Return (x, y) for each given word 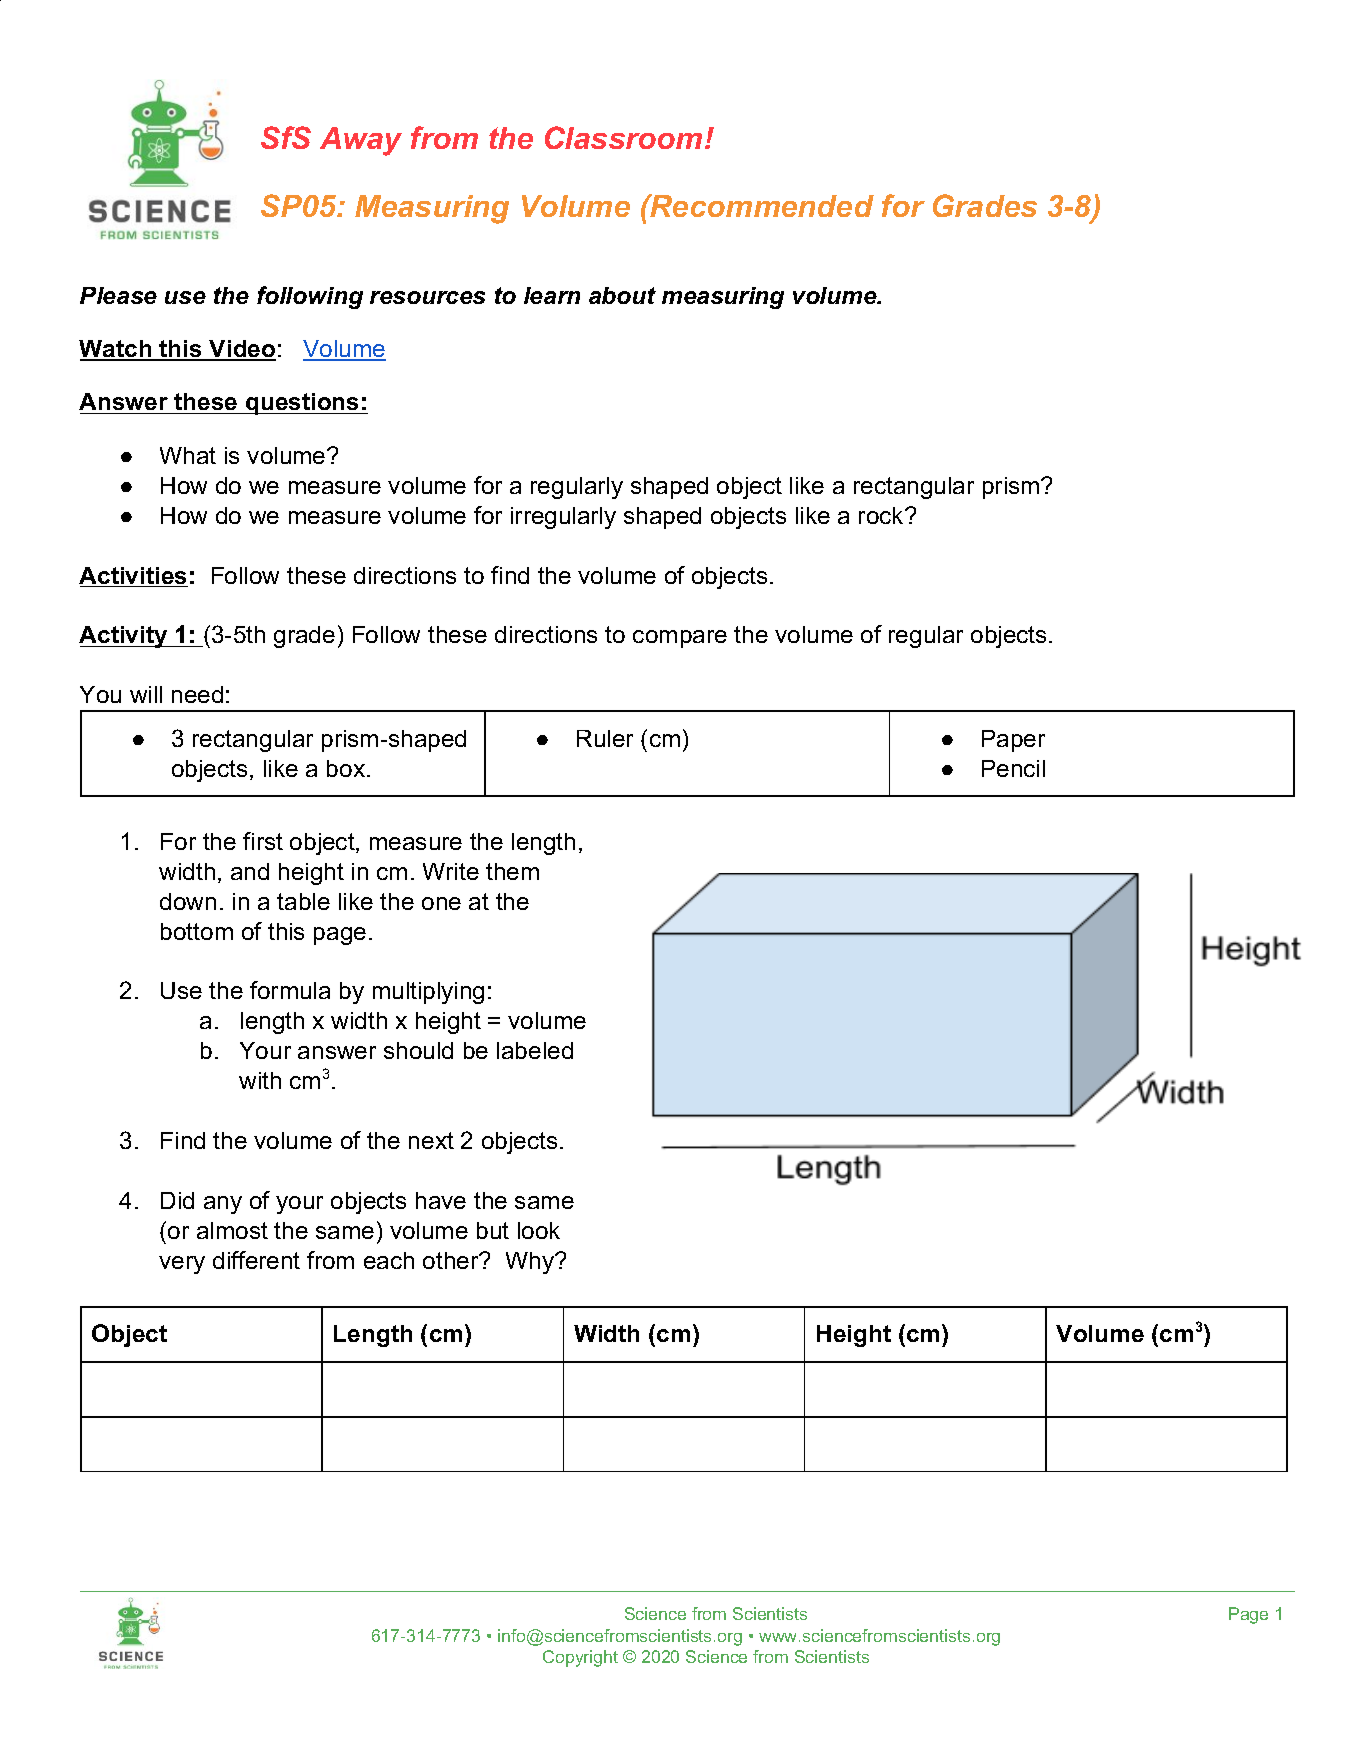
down (188, 901)
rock (882, 515)
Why (531, 1263)
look (539, 1230)
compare (680, 639)
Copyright (580, 1658)
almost (232, 1230)
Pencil (1013, 768)
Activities (133, 577)
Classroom (623, 137)
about (622, 295)
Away (361, 141)
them (512, 871)
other (452, 1260)
